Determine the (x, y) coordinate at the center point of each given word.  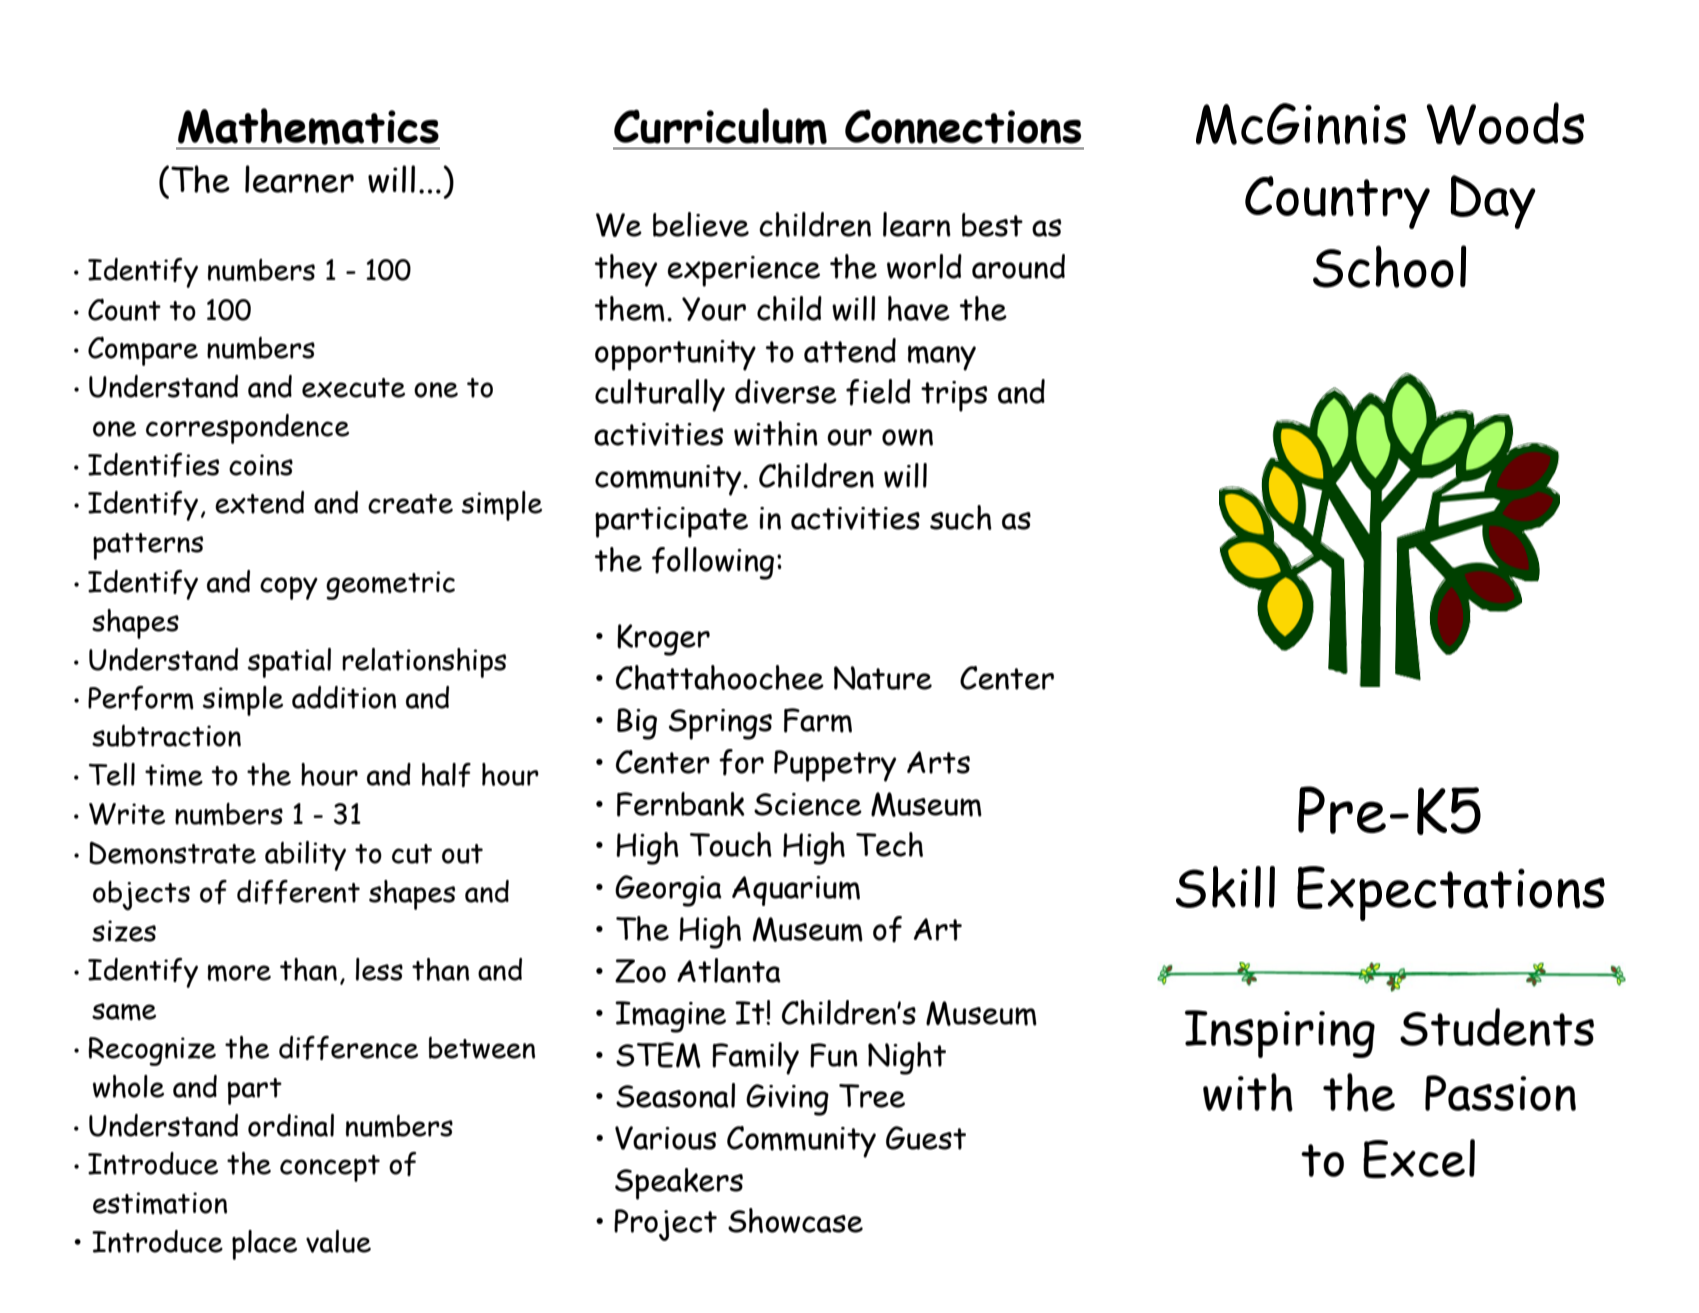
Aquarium (796, 891)
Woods (1505, 123)
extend (259, 502)
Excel (1419, 1158)
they (626, 270)
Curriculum (720, 126)
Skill (1225, 887)
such (961, 517)
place (264, 1245)
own (907, 437)
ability (305, 856)
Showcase (795, 1220)
